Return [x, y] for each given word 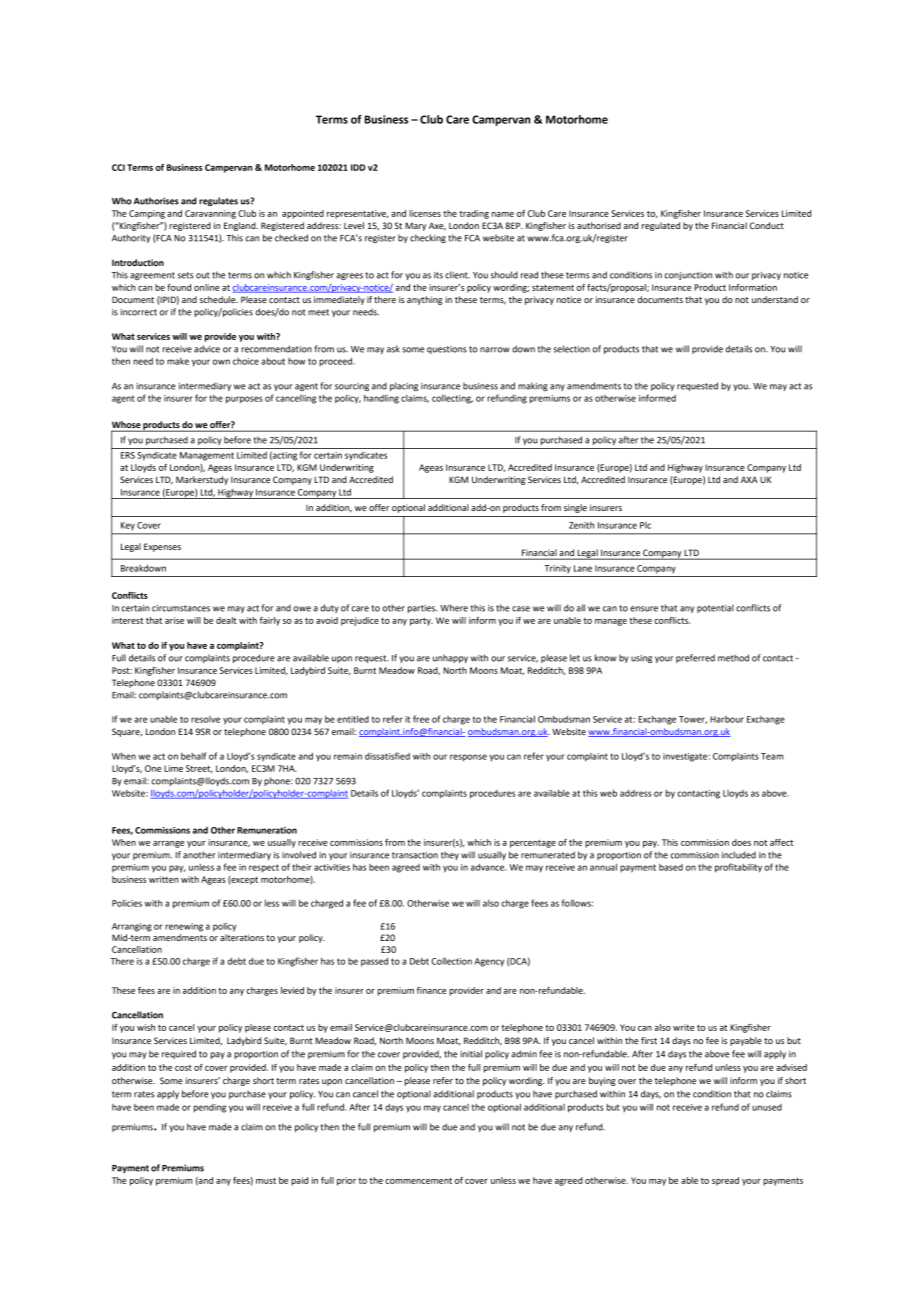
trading [474, 214]
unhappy [450, 658]
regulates [218, 201]
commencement [418, 1181]
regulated [661, 226]
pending [210, 1108]
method [733, 658]
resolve [205, 719]
